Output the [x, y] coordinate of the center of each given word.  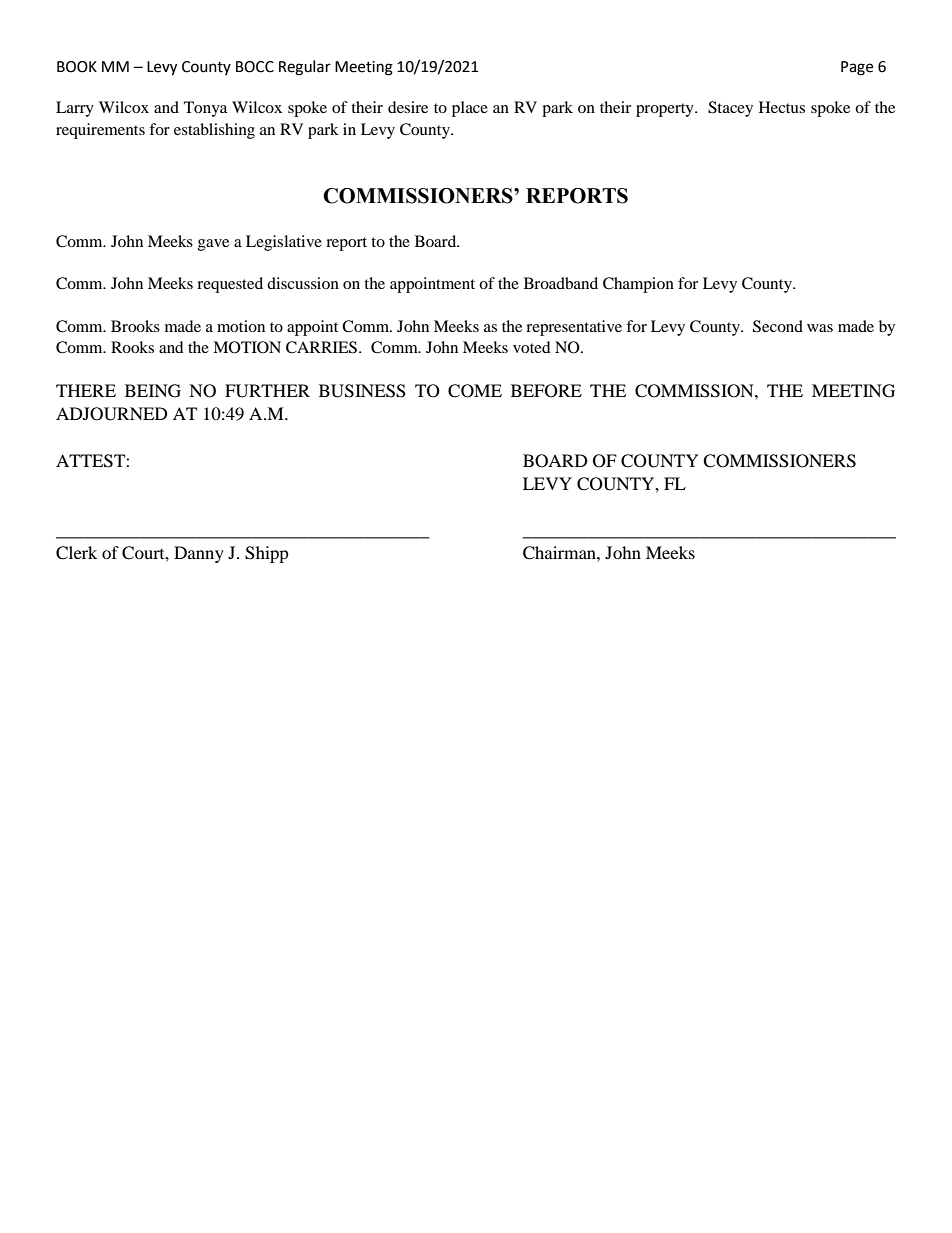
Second [778, 326]
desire [408, 107]
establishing [214, 131]
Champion [638, 285]
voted [532, 347]
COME [475, 391]
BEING [153, 391]
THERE [86, 390]
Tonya [205, 109]
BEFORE [546, 391]
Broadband [561, 283]
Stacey [730, 109]
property [666, 110]
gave [213, 245]
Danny [199, 554]
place [470, 109]
